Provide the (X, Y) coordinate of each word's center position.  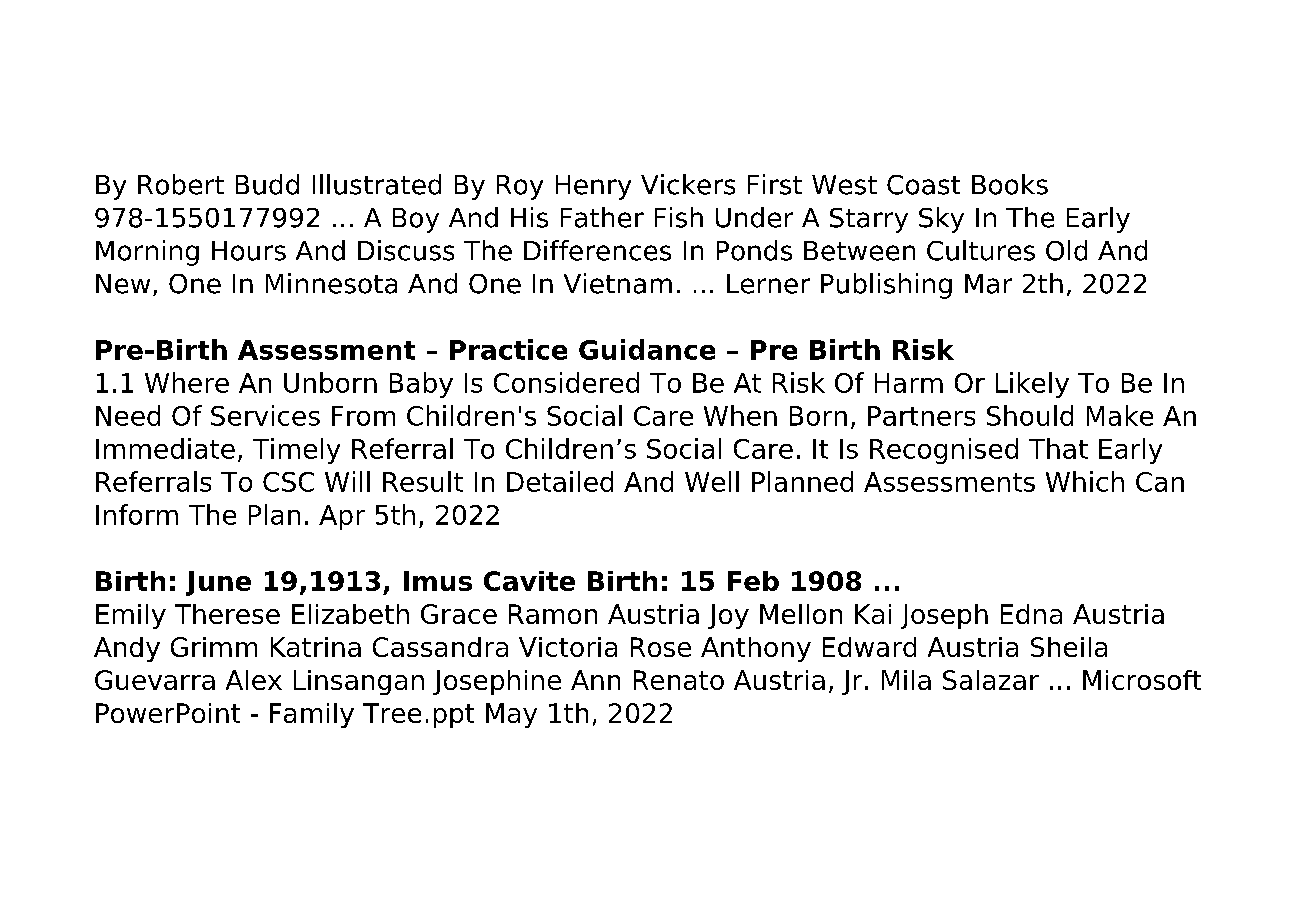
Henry (593, 187)
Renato (679, 680)
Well (712, 481)
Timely (296, 451)
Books (1010, 184)
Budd (267, 184)
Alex (254, 680)
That (1058, 448)
